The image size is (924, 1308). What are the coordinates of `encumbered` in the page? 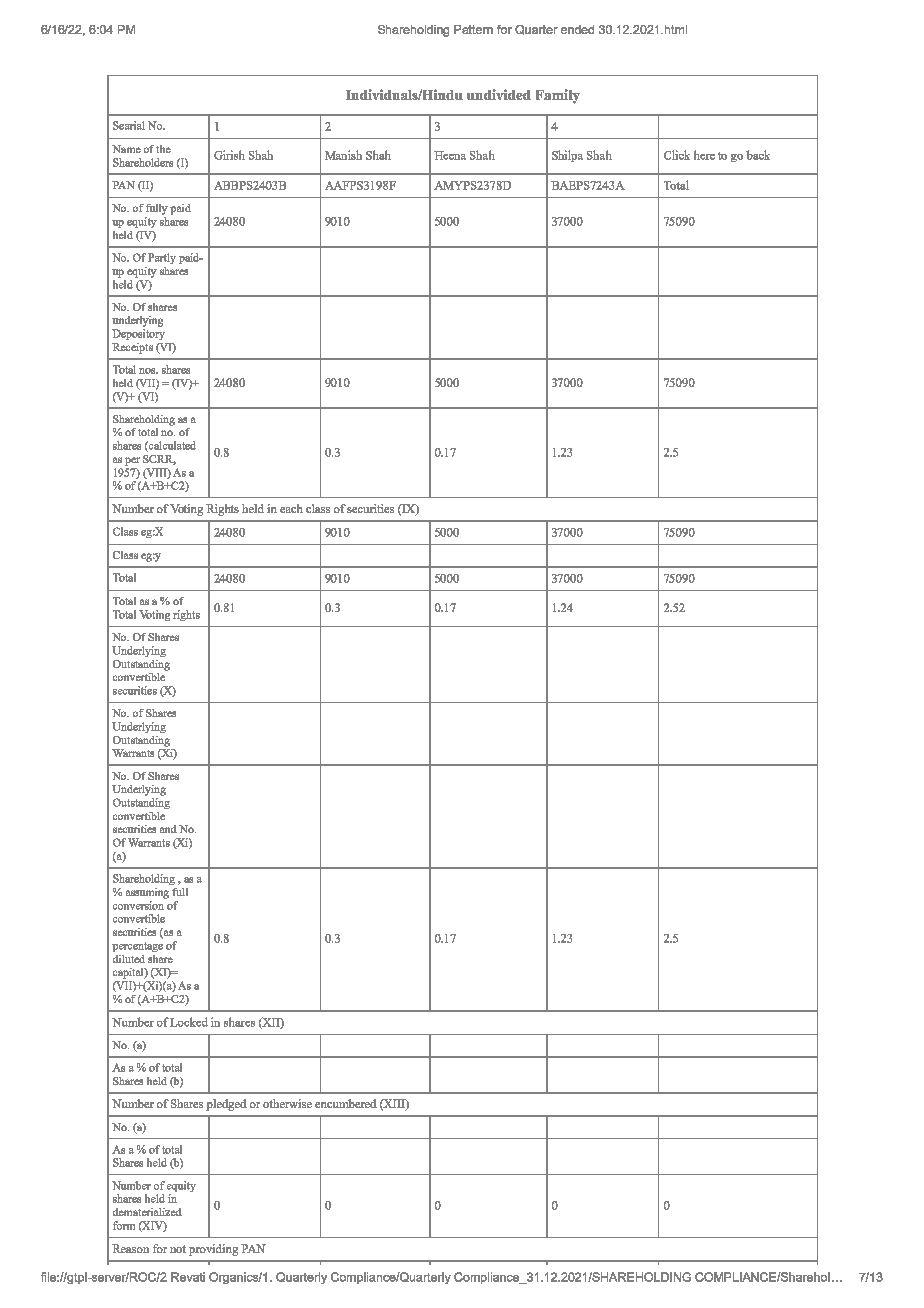 It's located at (346, 1103).
